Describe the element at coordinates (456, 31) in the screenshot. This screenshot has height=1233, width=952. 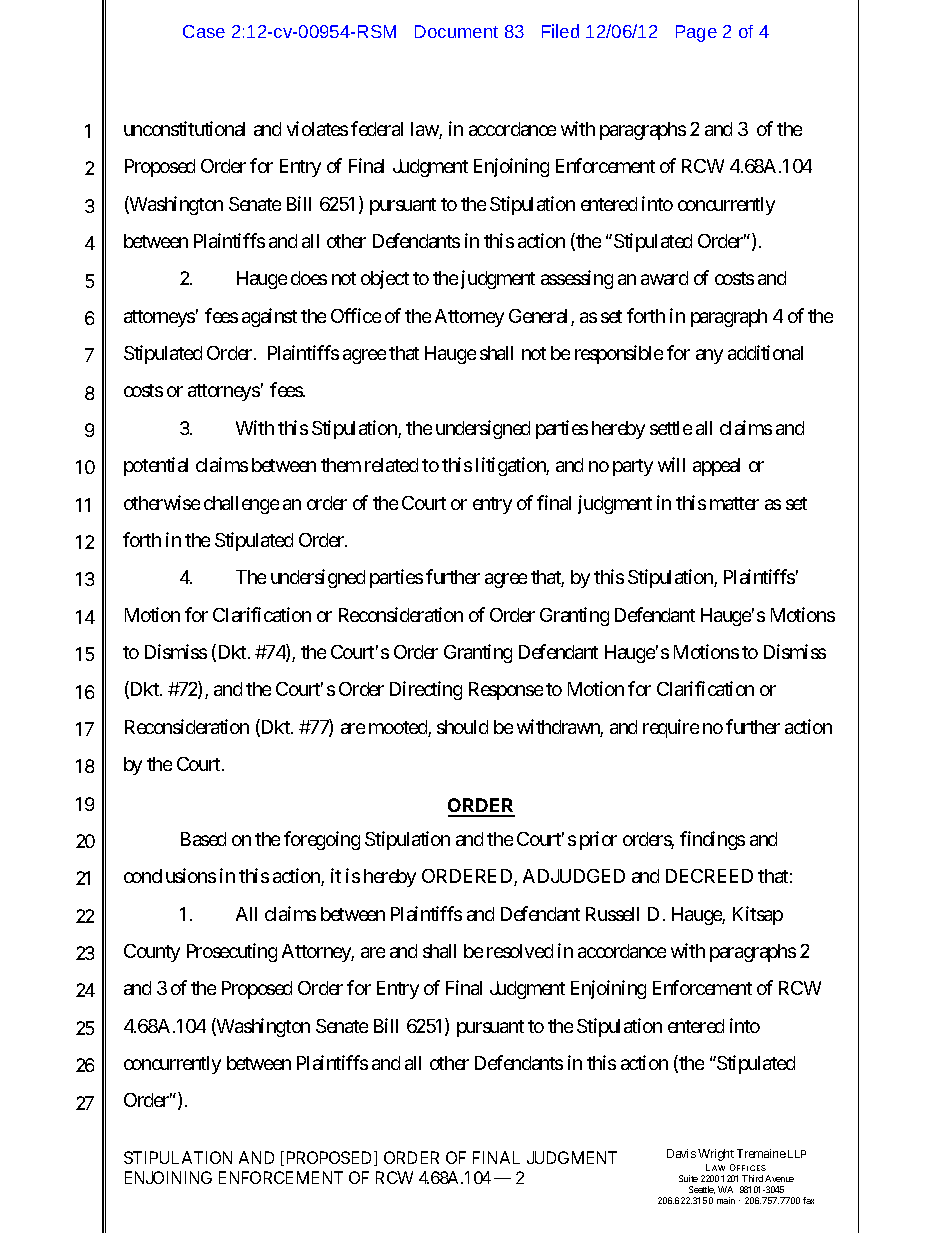
I see `Document` at that location.
